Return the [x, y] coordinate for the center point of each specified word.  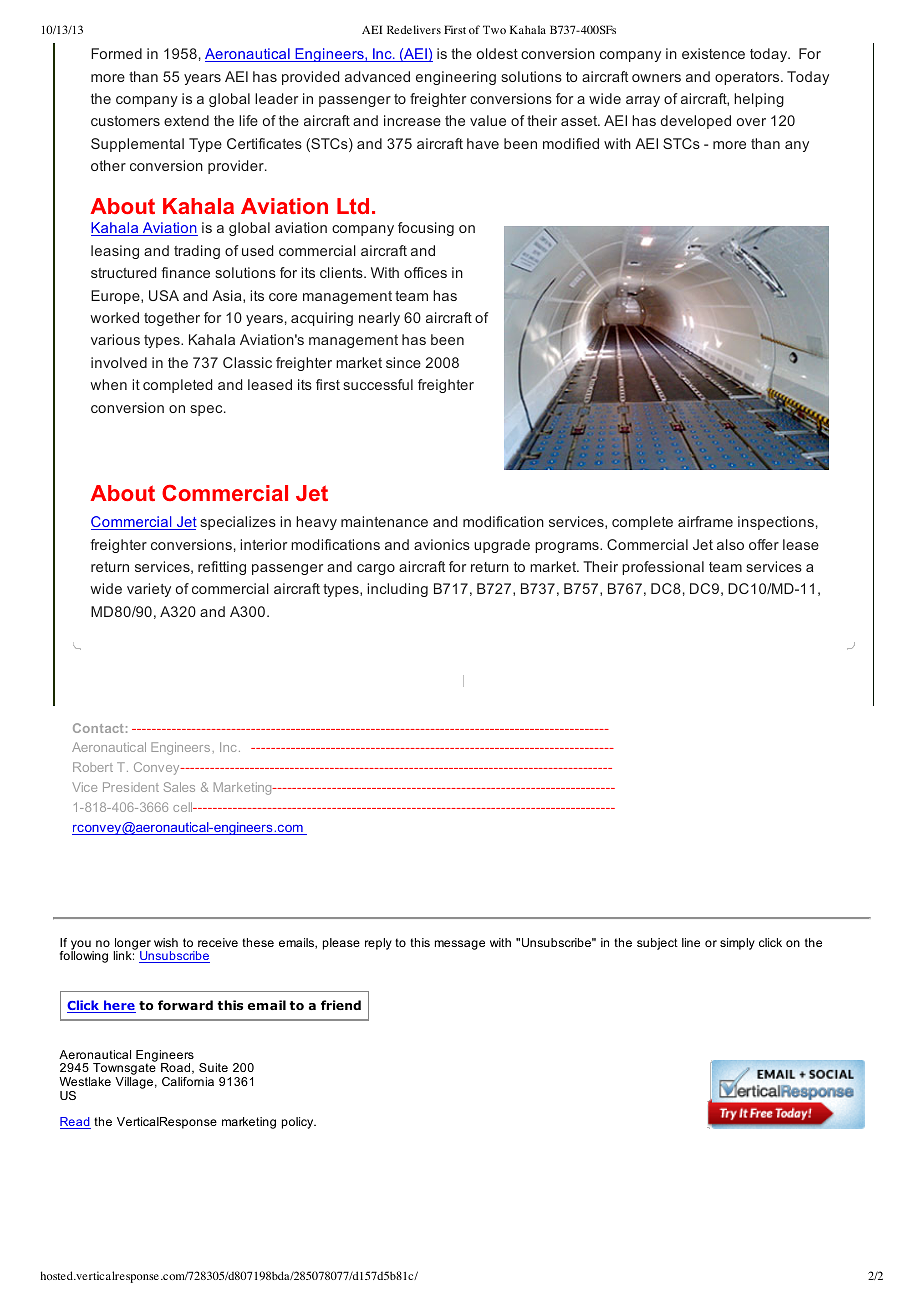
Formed [116, 53]
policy [299, 1123]
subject [657, 944]
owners [656, 78]
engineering [456, 78]
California [188, 1081]
